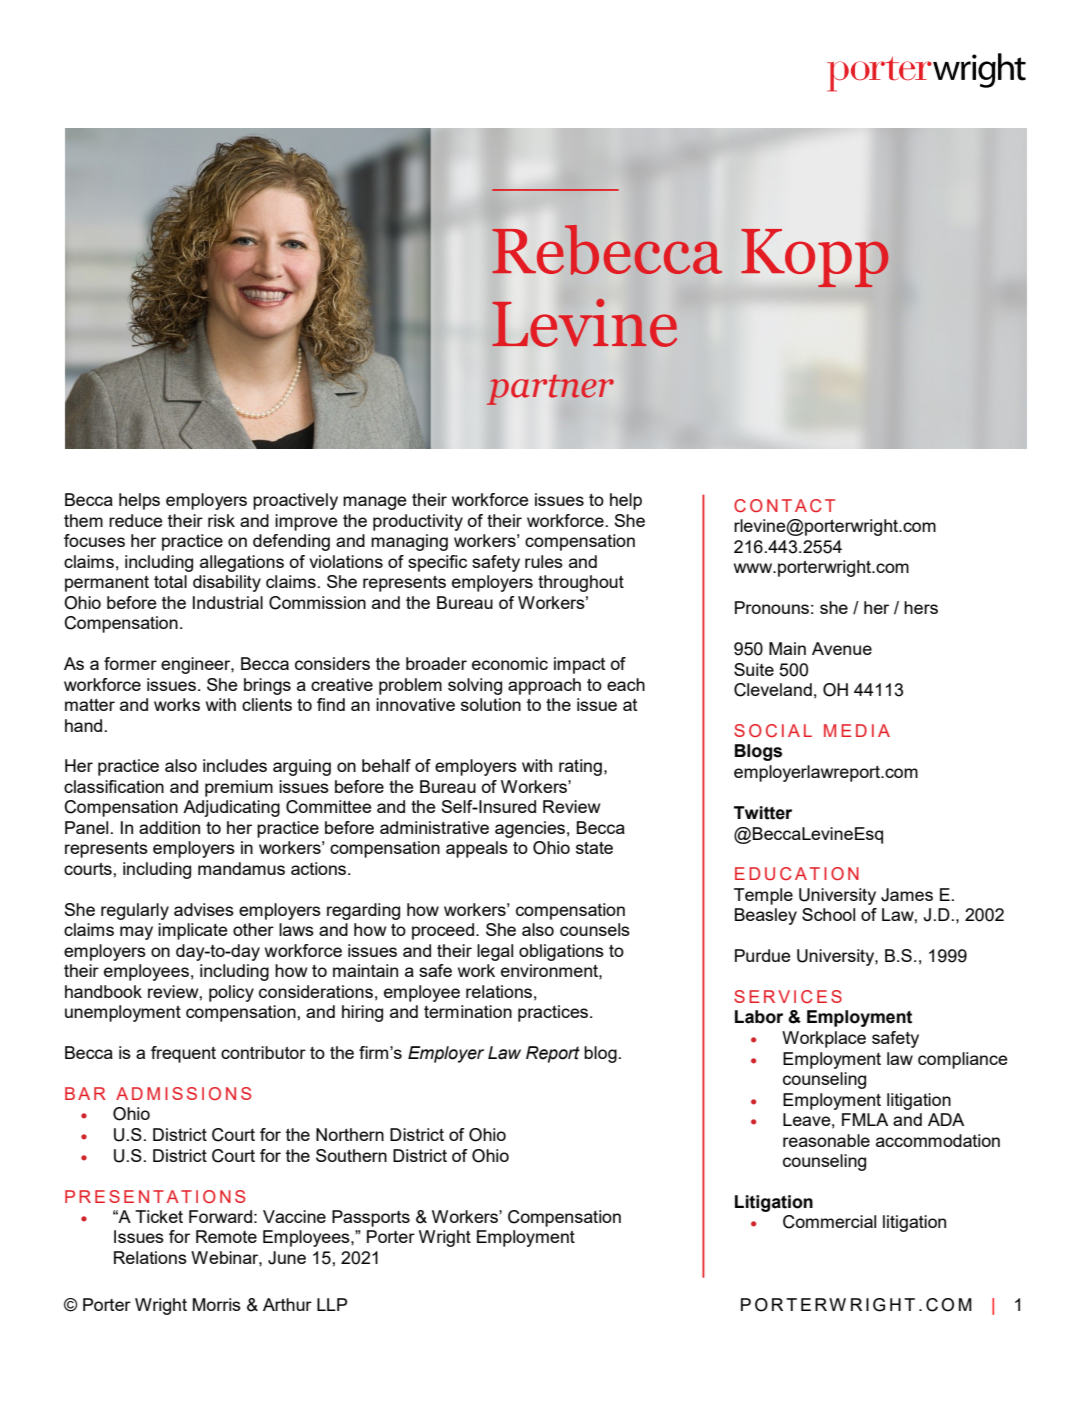 This image has width=1090, height=1410. I want to click on Labor, so click(759, 1017).
